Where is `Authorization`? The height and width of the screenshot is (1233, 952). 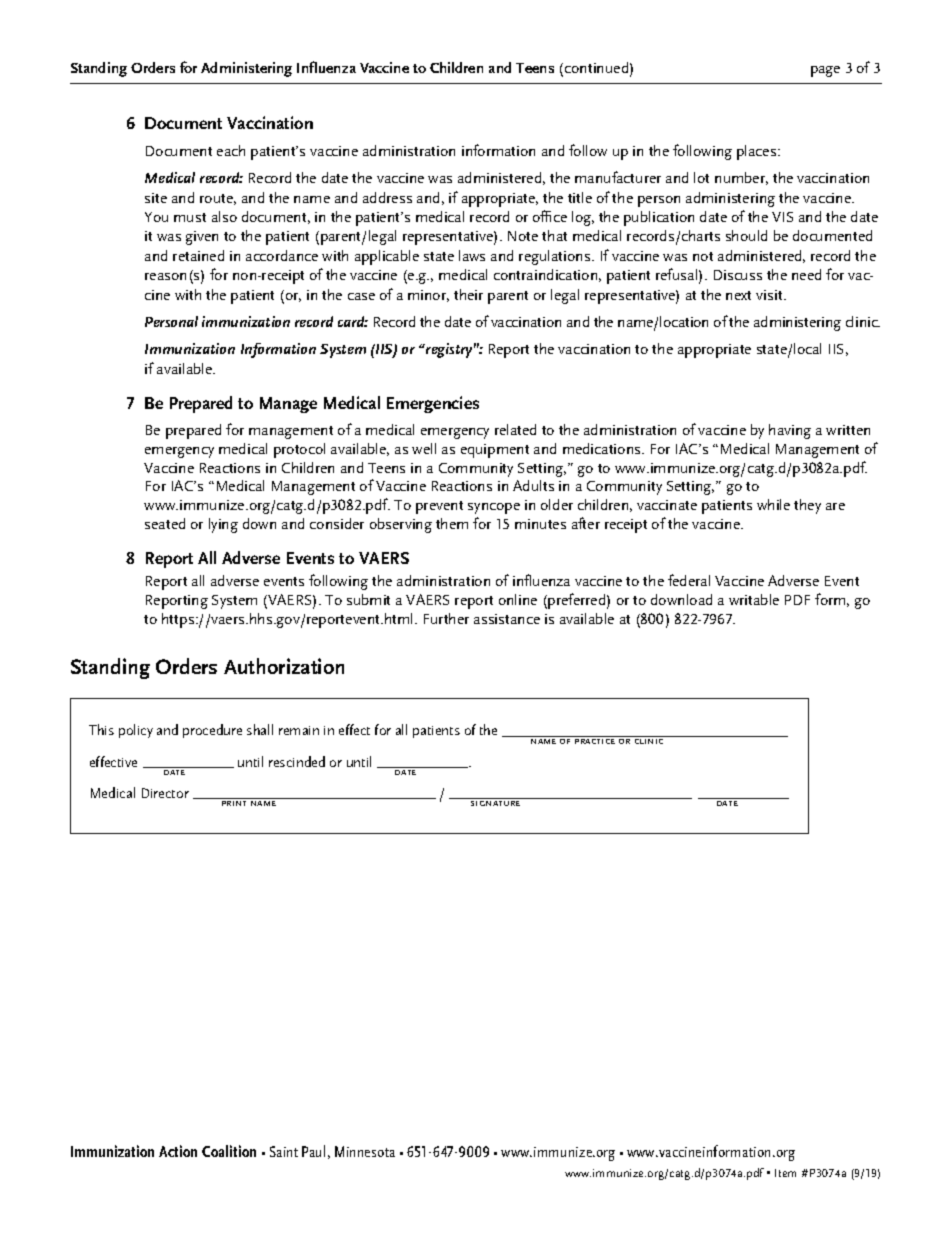 Authorization is located at coordinates (284, 666).
